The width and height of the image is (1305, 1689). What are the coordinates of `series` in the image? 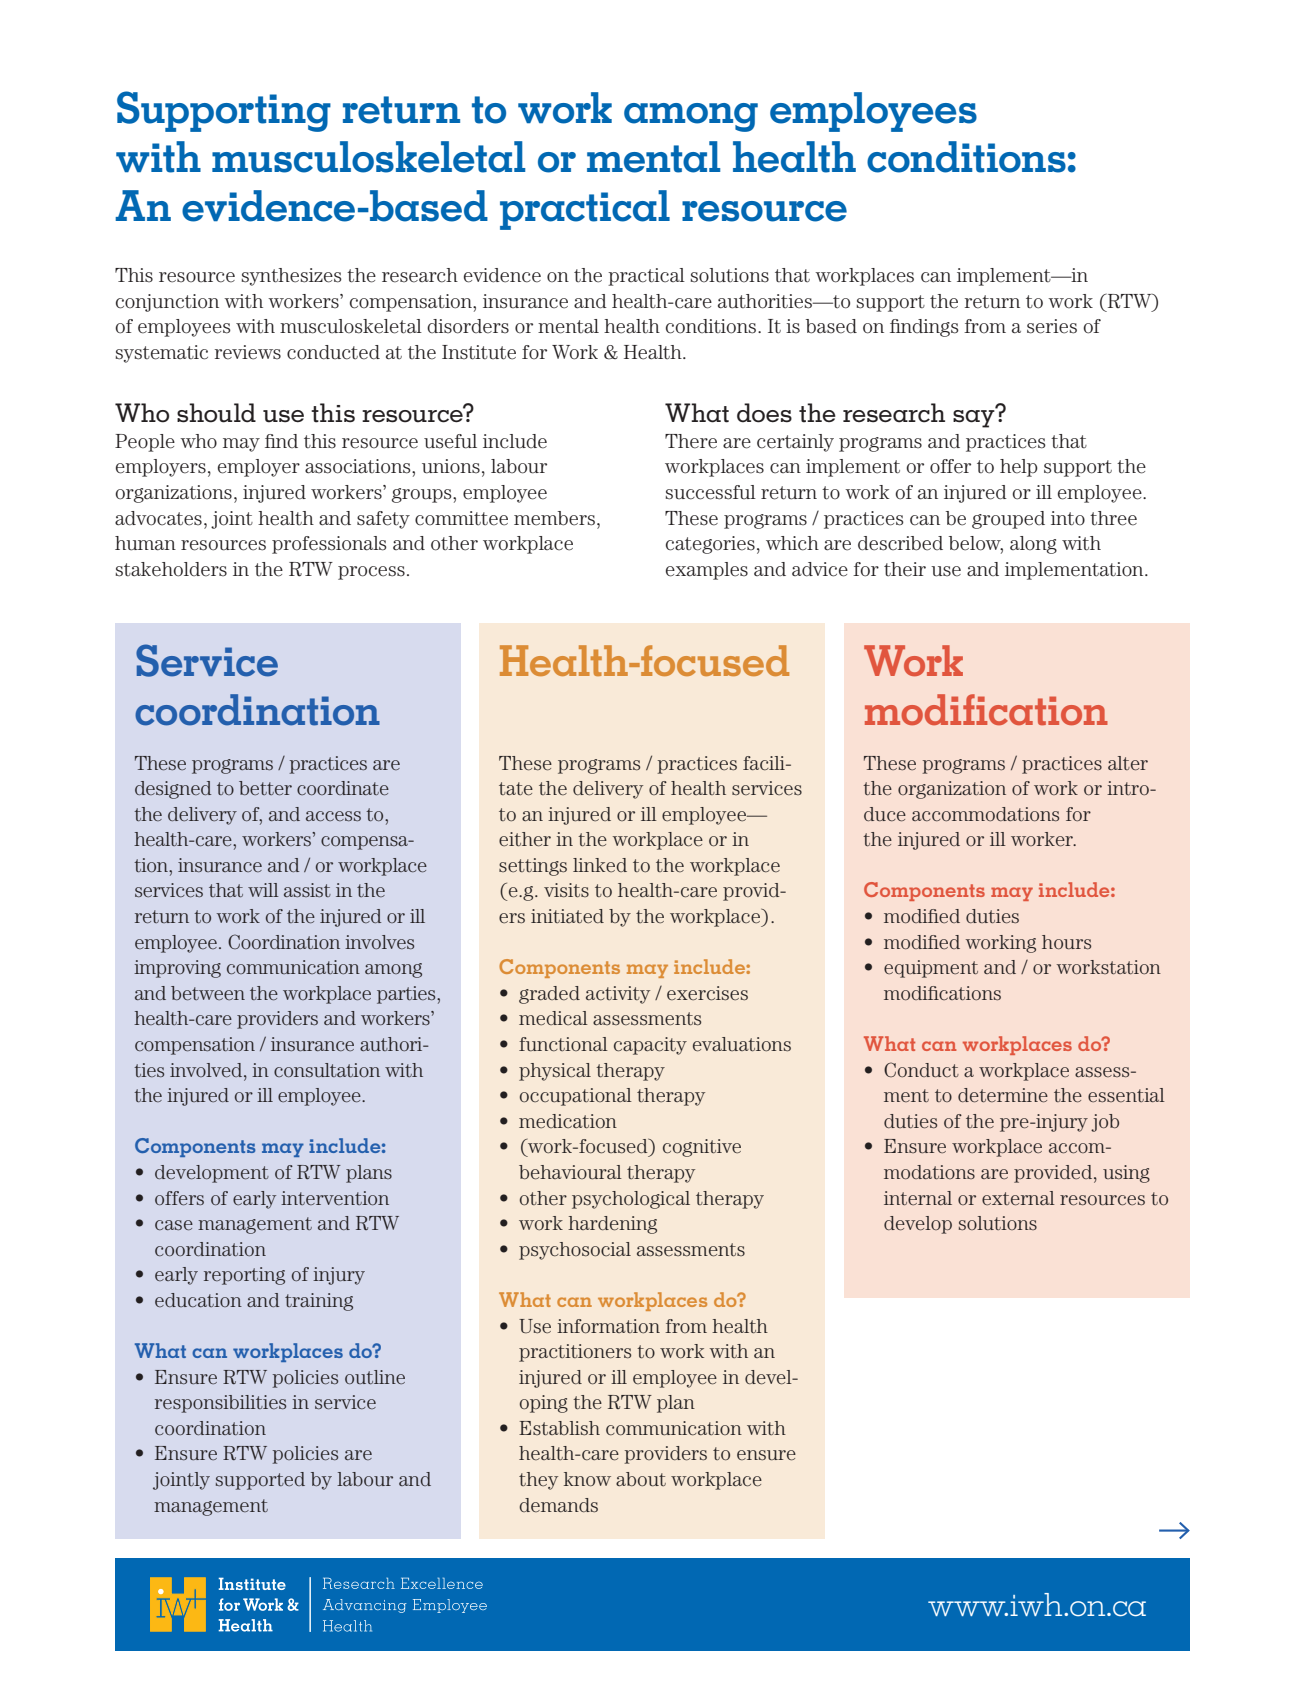 It's located at (1052, 326).
